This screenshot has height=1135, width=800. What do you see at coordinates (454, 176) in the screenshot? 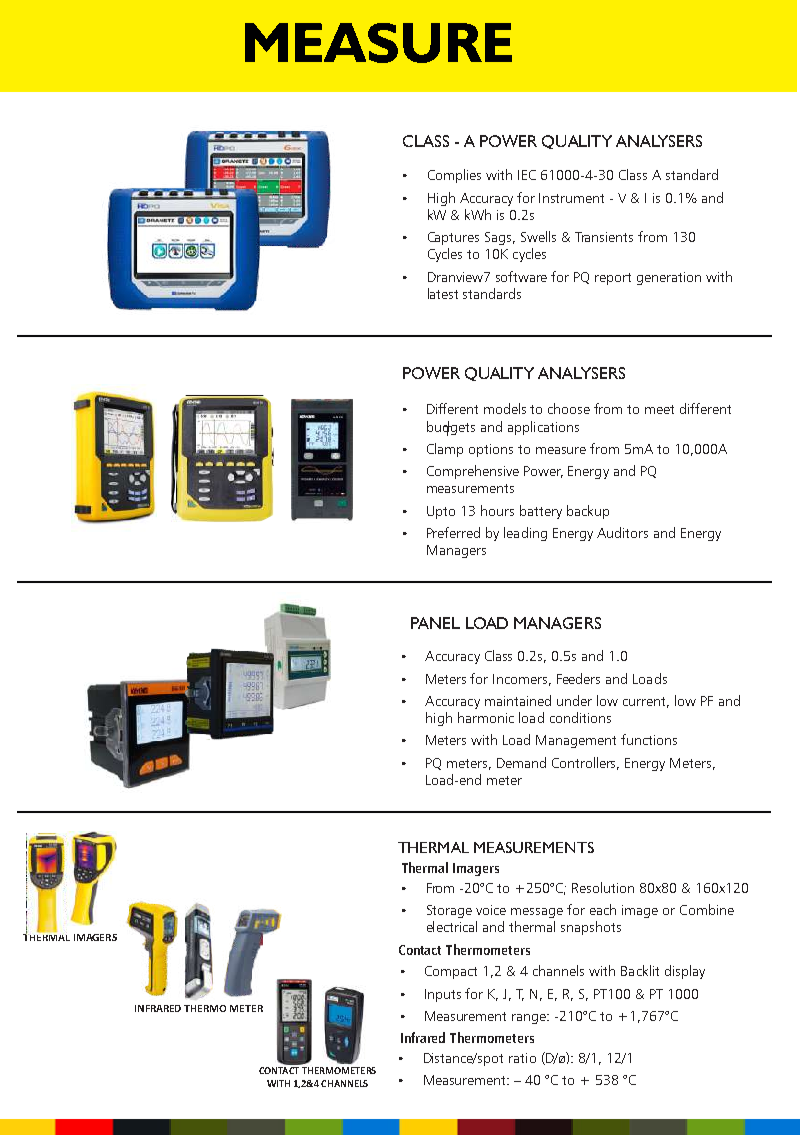
I see `Complies` at bounding box center [454, 176].
